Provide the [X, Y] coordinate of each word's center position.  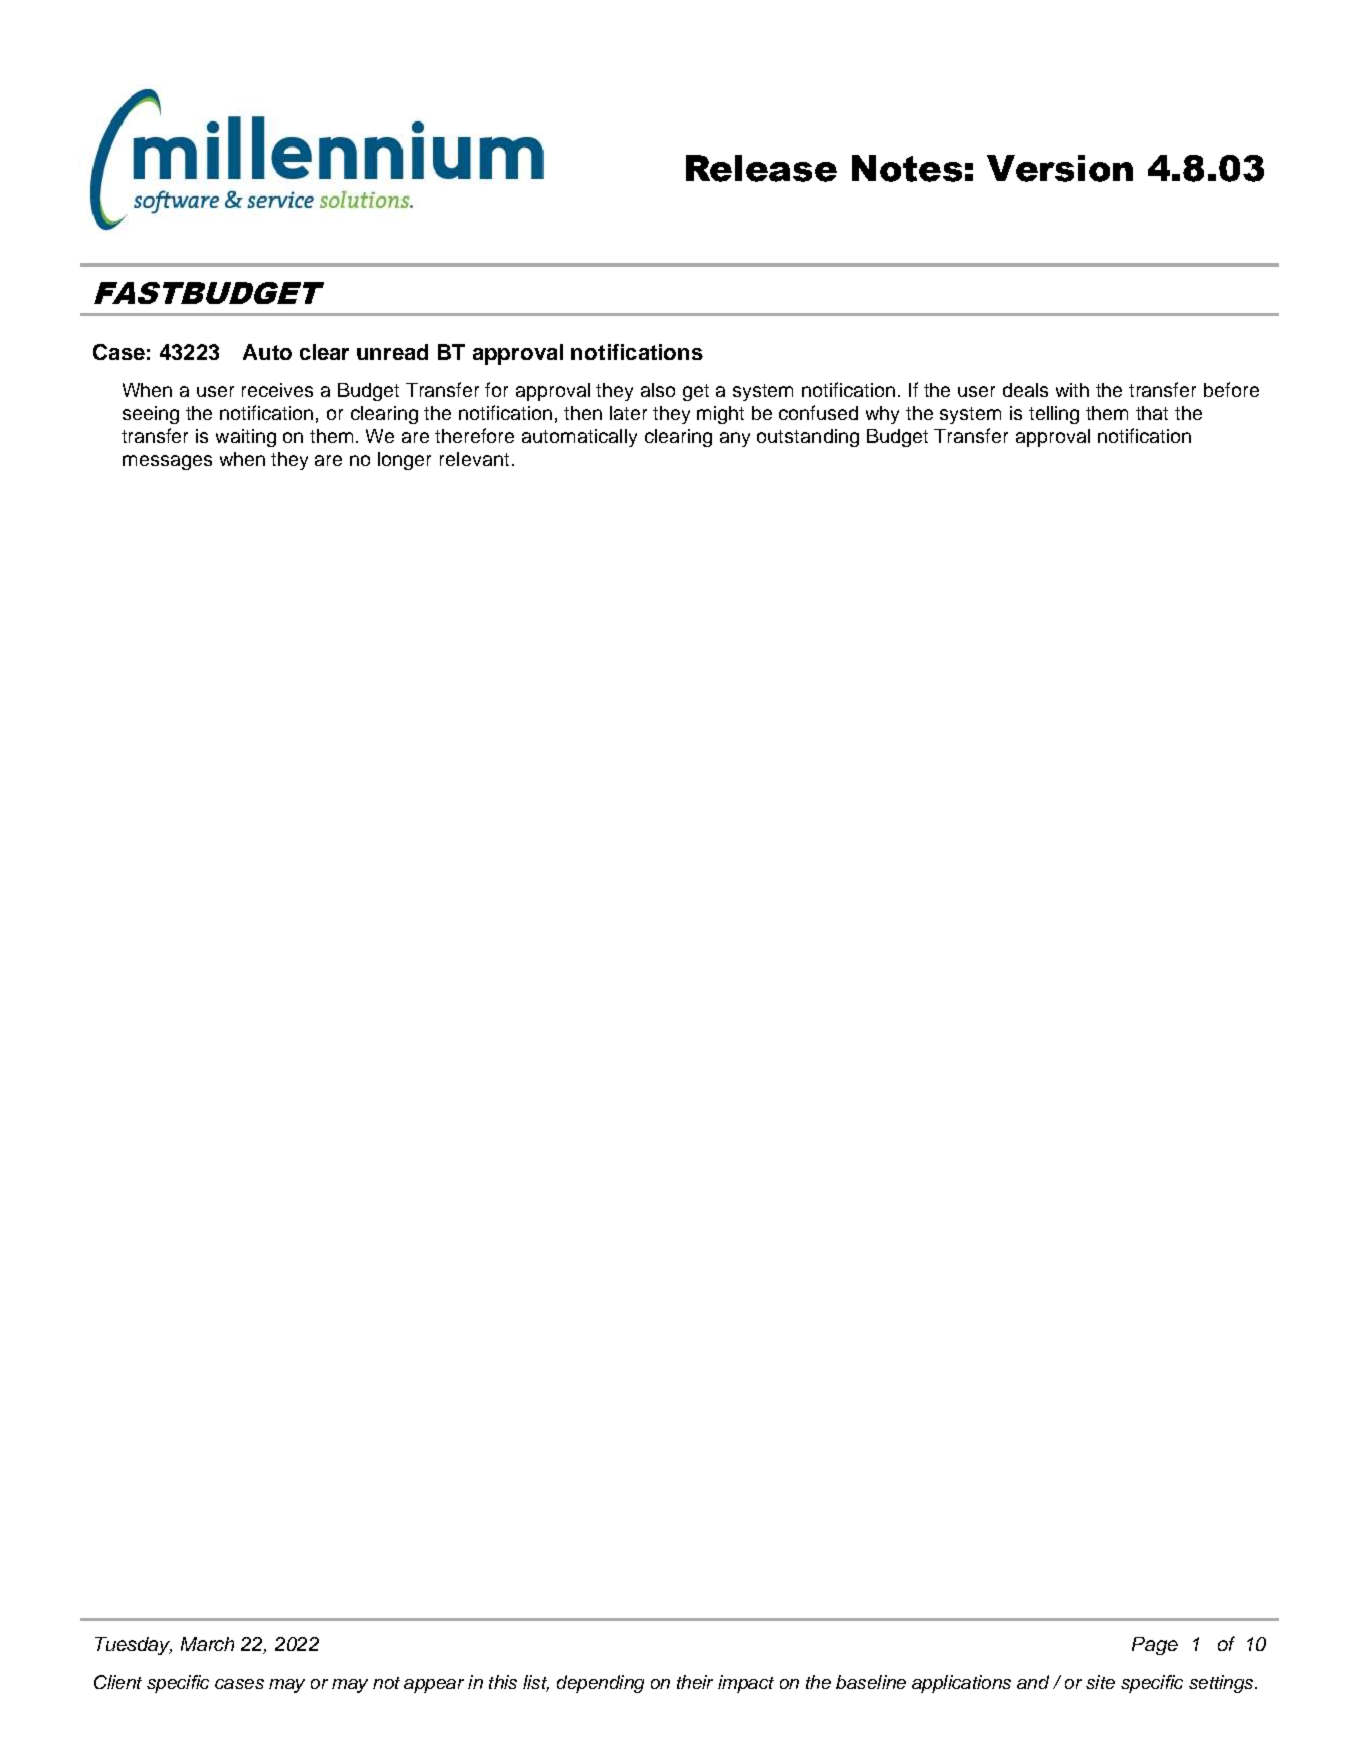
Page [1155, 1646]
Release [761, 168]
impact [746, 1684]
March [207, 1644]
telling [1054, 415]
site [1100, 1682]
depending [600, 1684]
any [735, 439]
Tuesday [133, 1646]
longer [404, 461]
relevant [474, 459]
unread [392, 352]
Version [1060, 168]
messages [167, 462]
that [1152, 413]
